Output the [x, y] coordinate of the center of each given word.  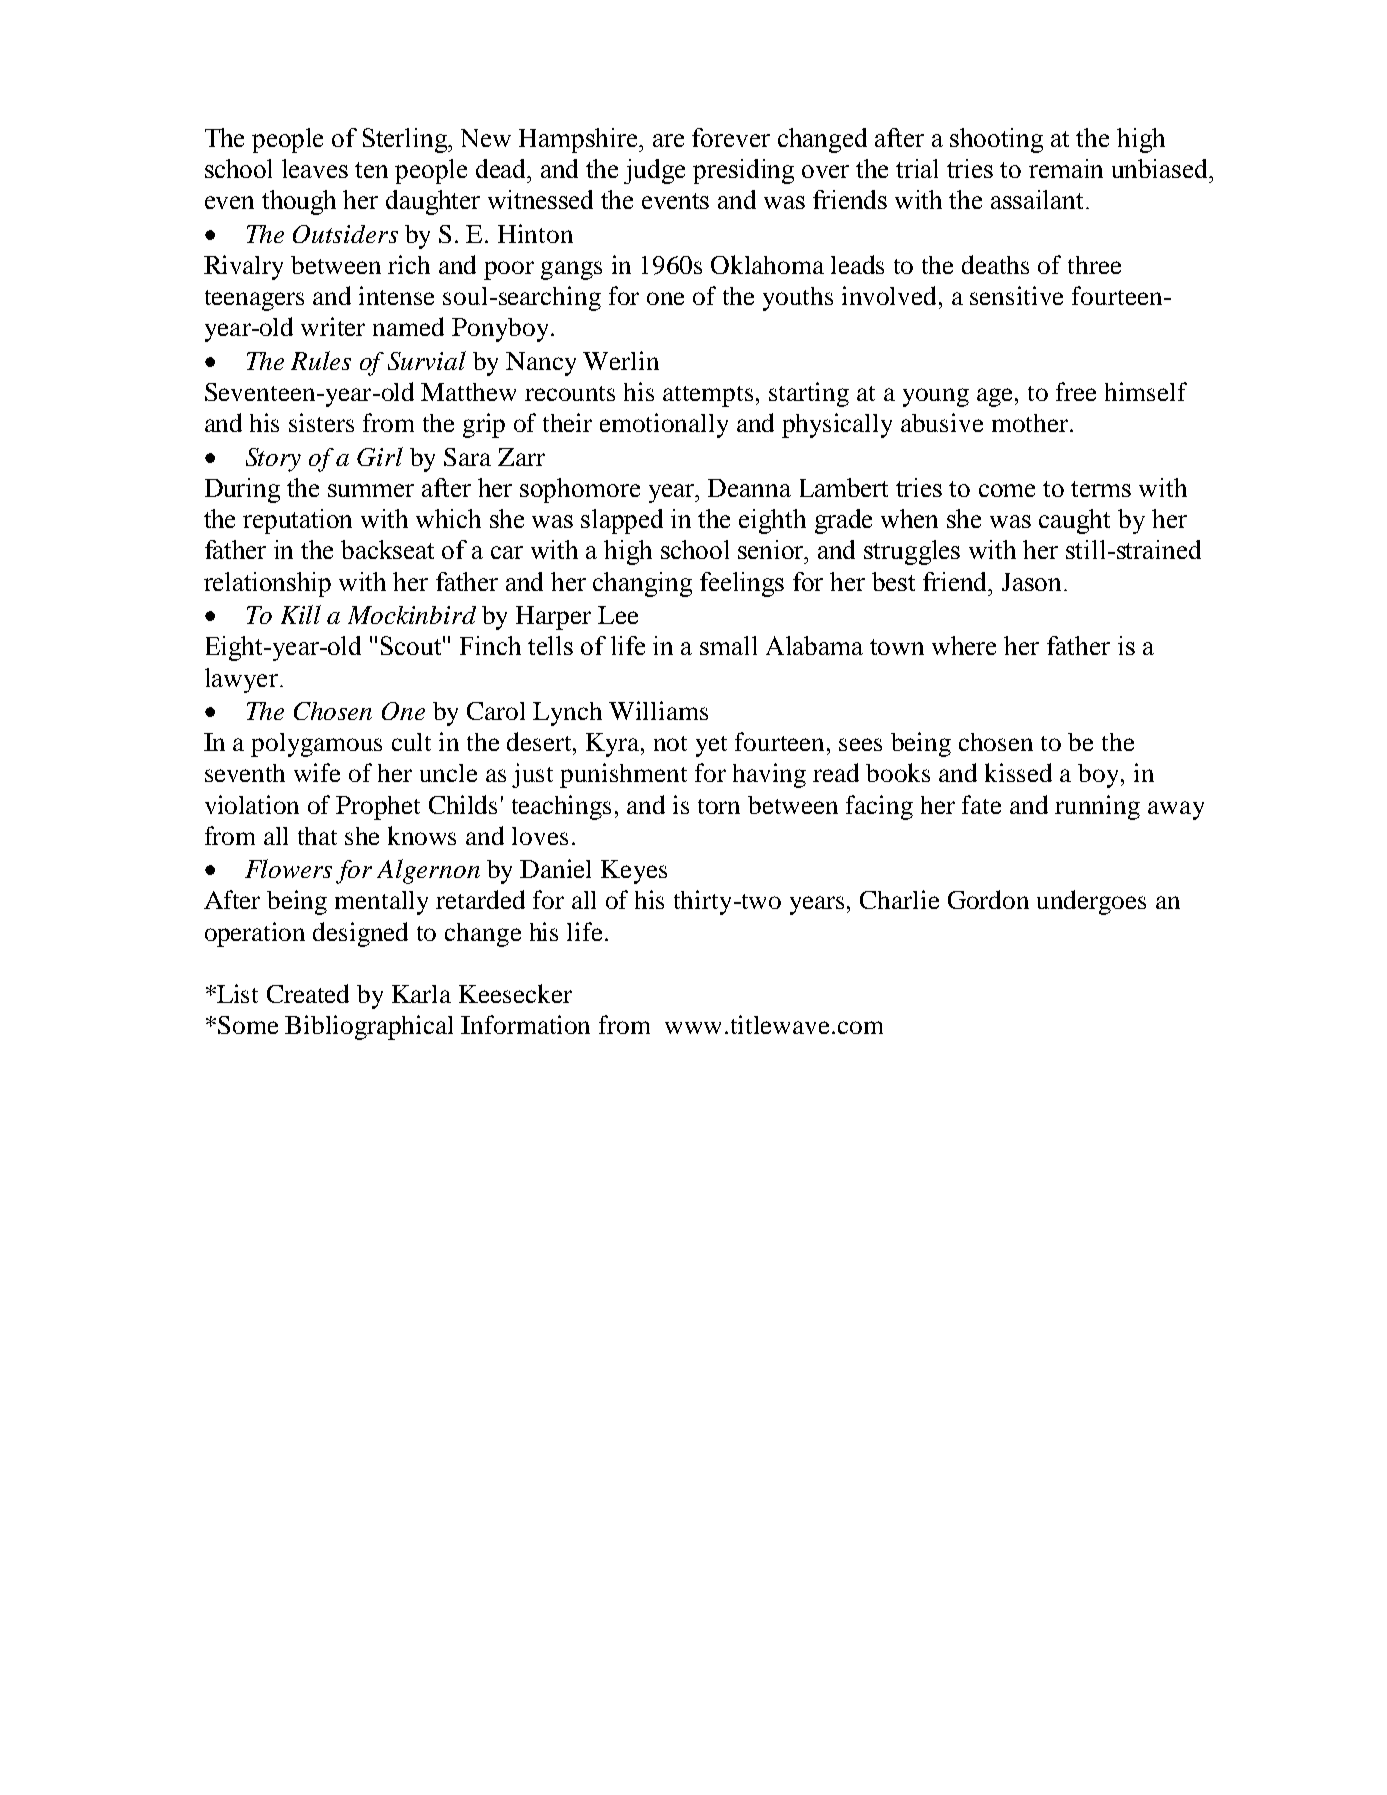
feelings [742, 584]
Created [308, 993]
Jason [1033, 582]
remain [1066, 168]
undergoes [1091, 902]
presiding [743, 171]
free [1076, 391]
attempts [708, 396]
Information [525, 1024]
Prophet [378, 808]
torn [719, 806]
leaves [315, 168]
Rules [321, 360]
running [1097, 807]
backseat [387, 549]
